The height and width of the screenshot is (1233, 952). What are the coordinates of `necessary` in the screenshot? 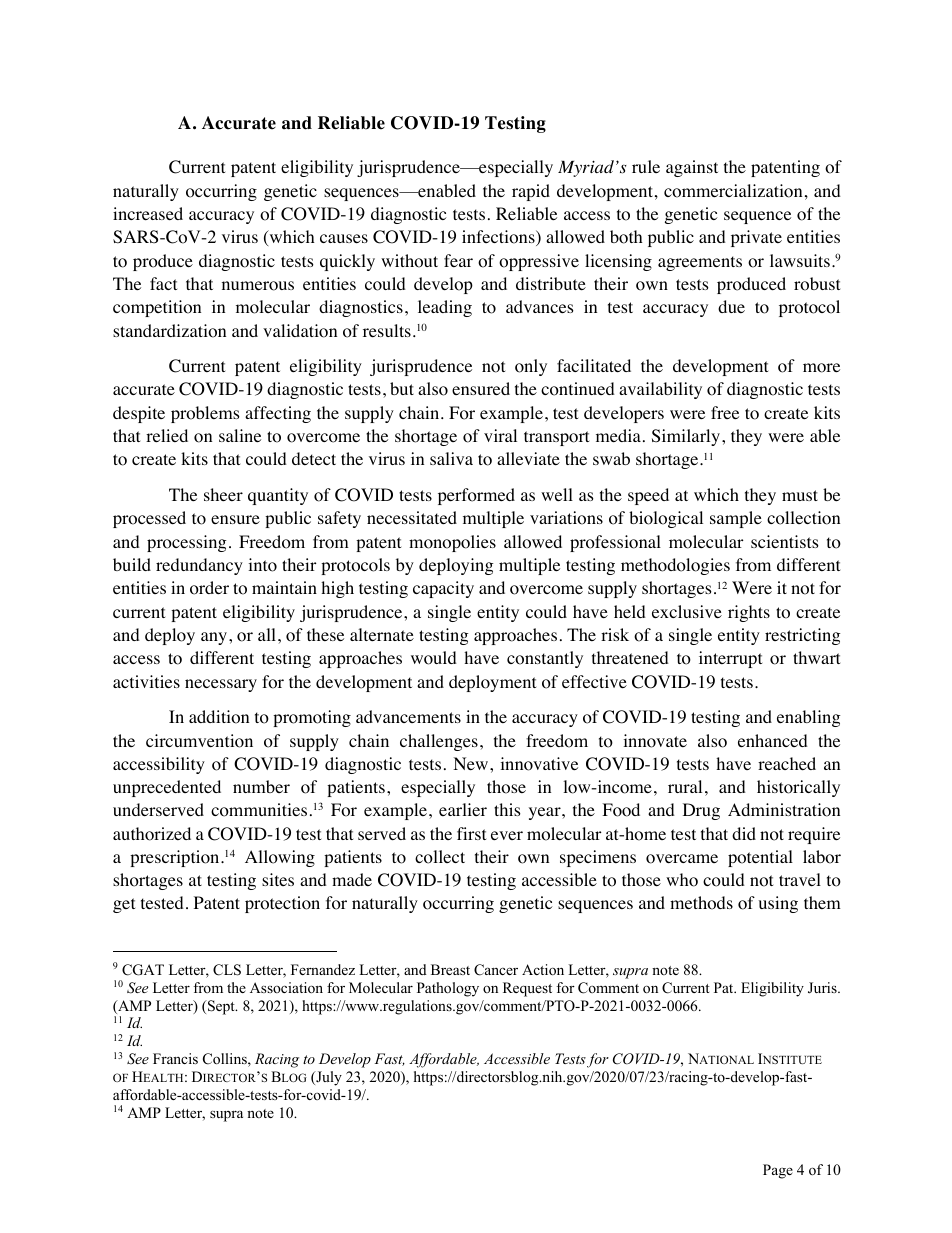 It's located at (221, 685).
